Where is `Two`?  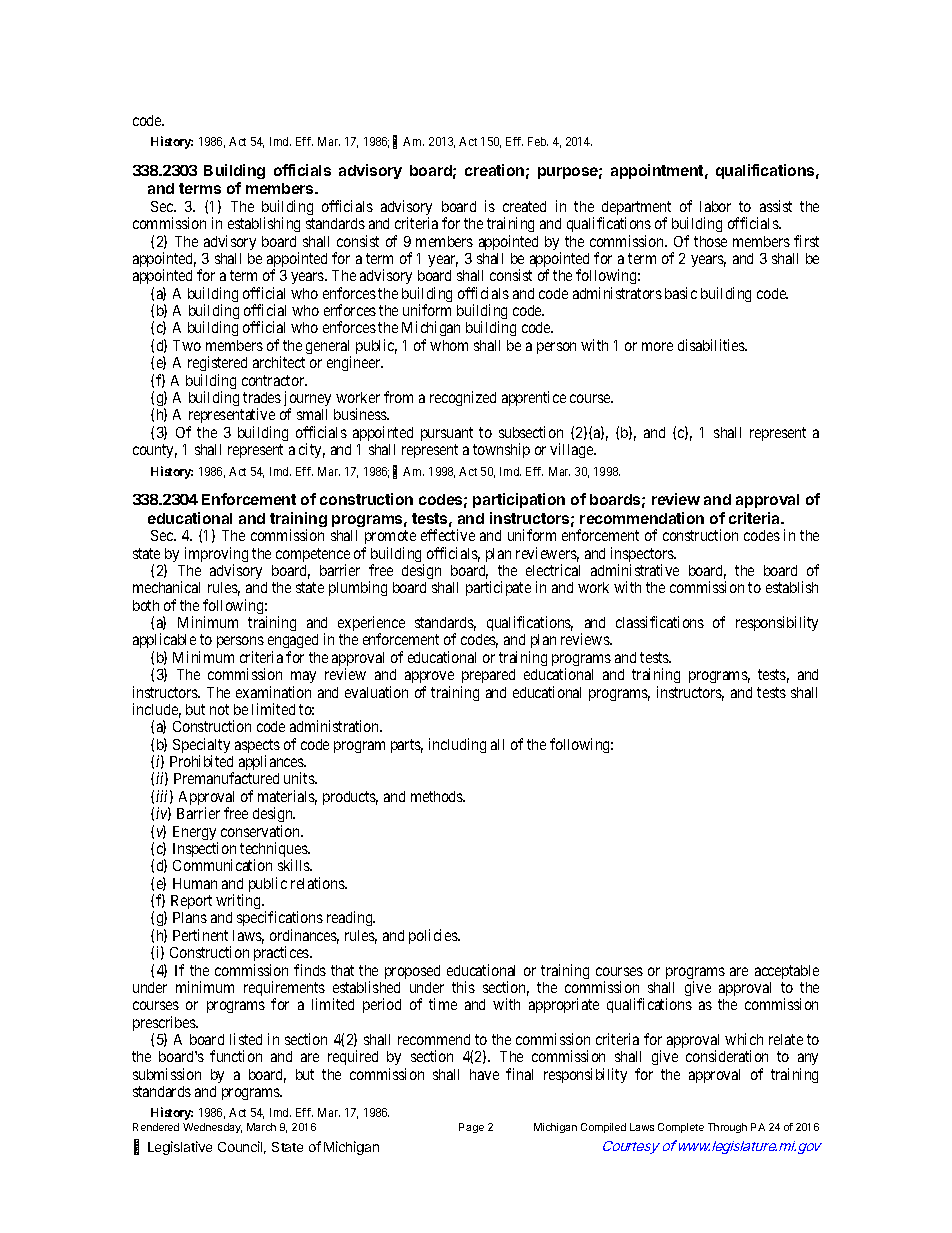 Two is located at coordinates (187, 345).
